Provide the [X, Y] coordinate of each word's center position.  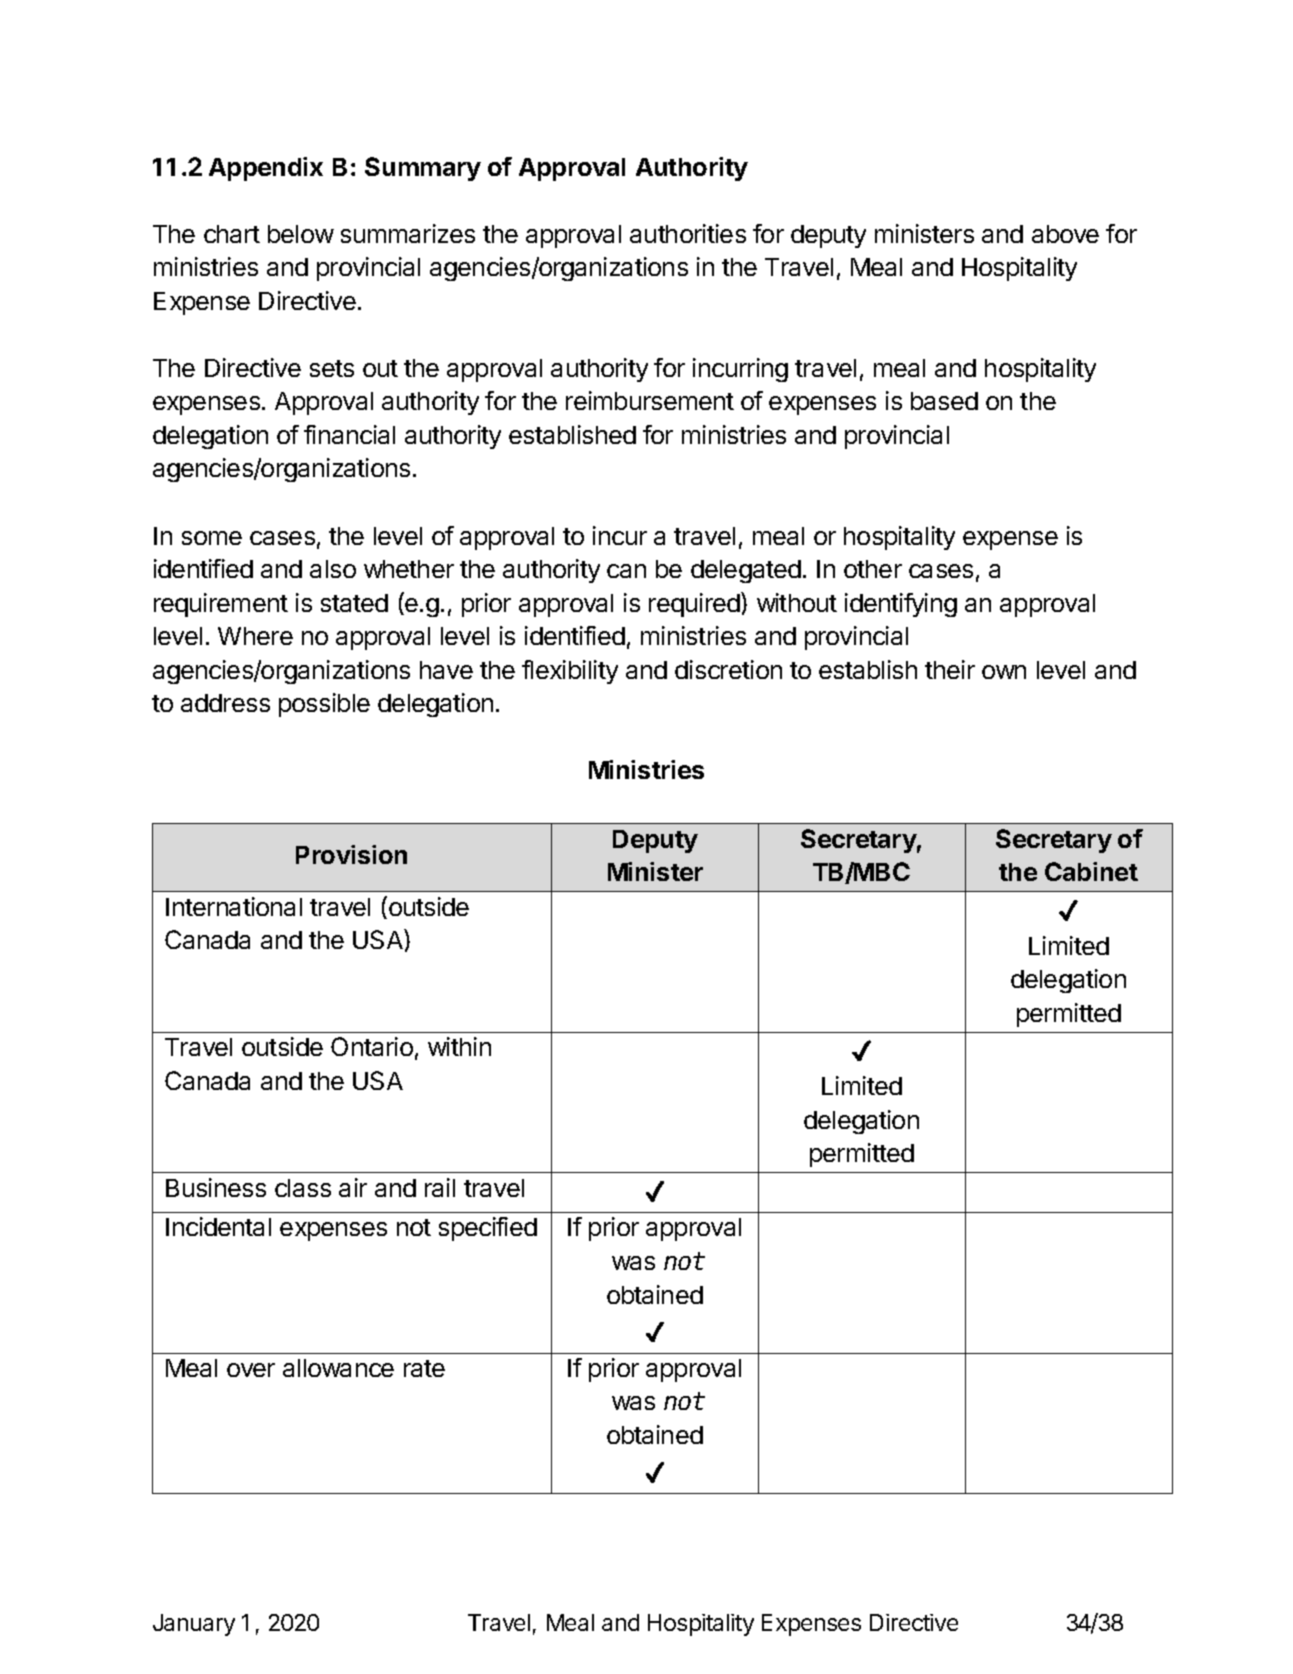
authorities [688, 233]
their [950, 669]
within [459, 1046]
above [1065, 234]
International [234, 906]
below [301, 234]
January [194, 1625]
